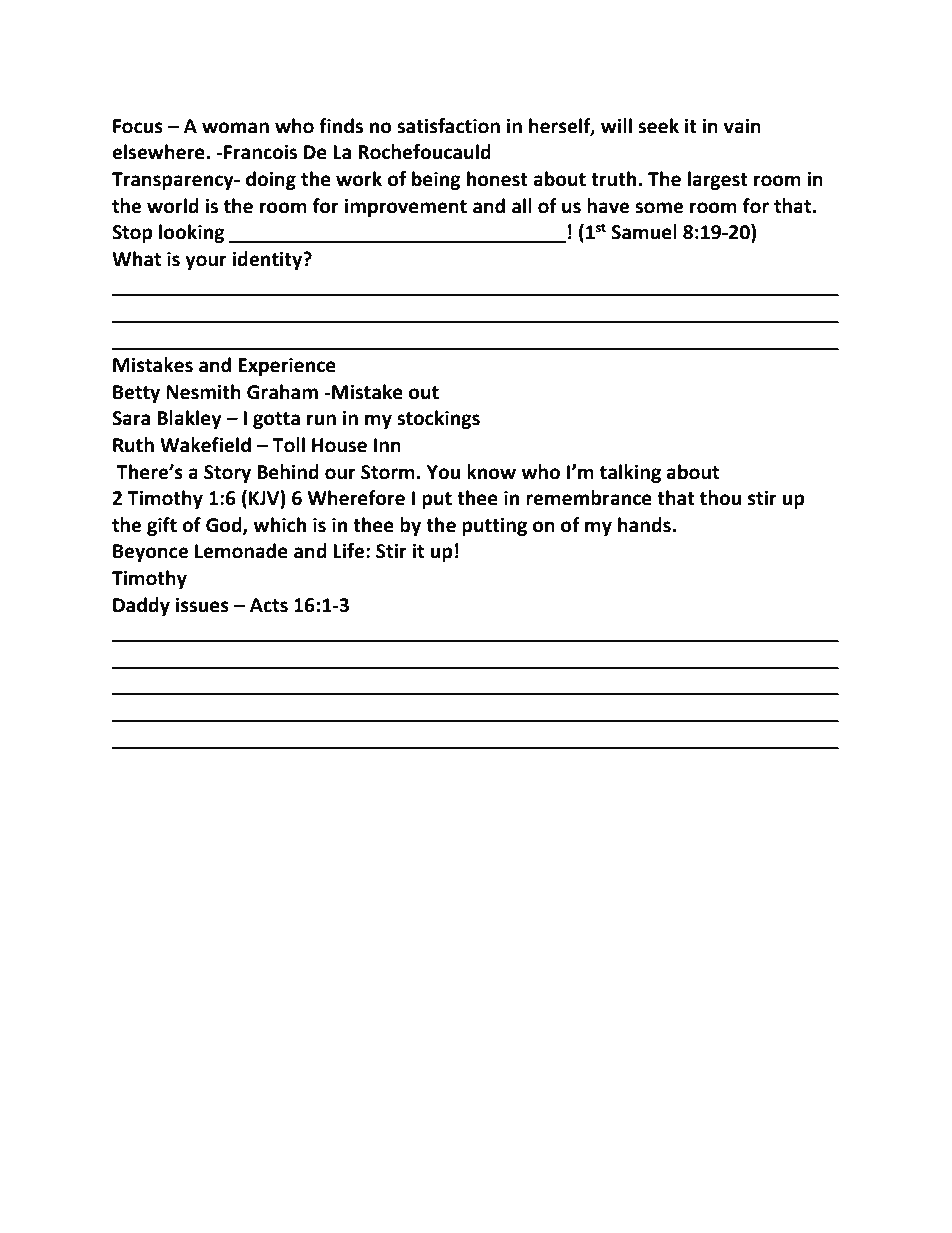  I want to click on Rochefoucauld, so click(424, 152).
